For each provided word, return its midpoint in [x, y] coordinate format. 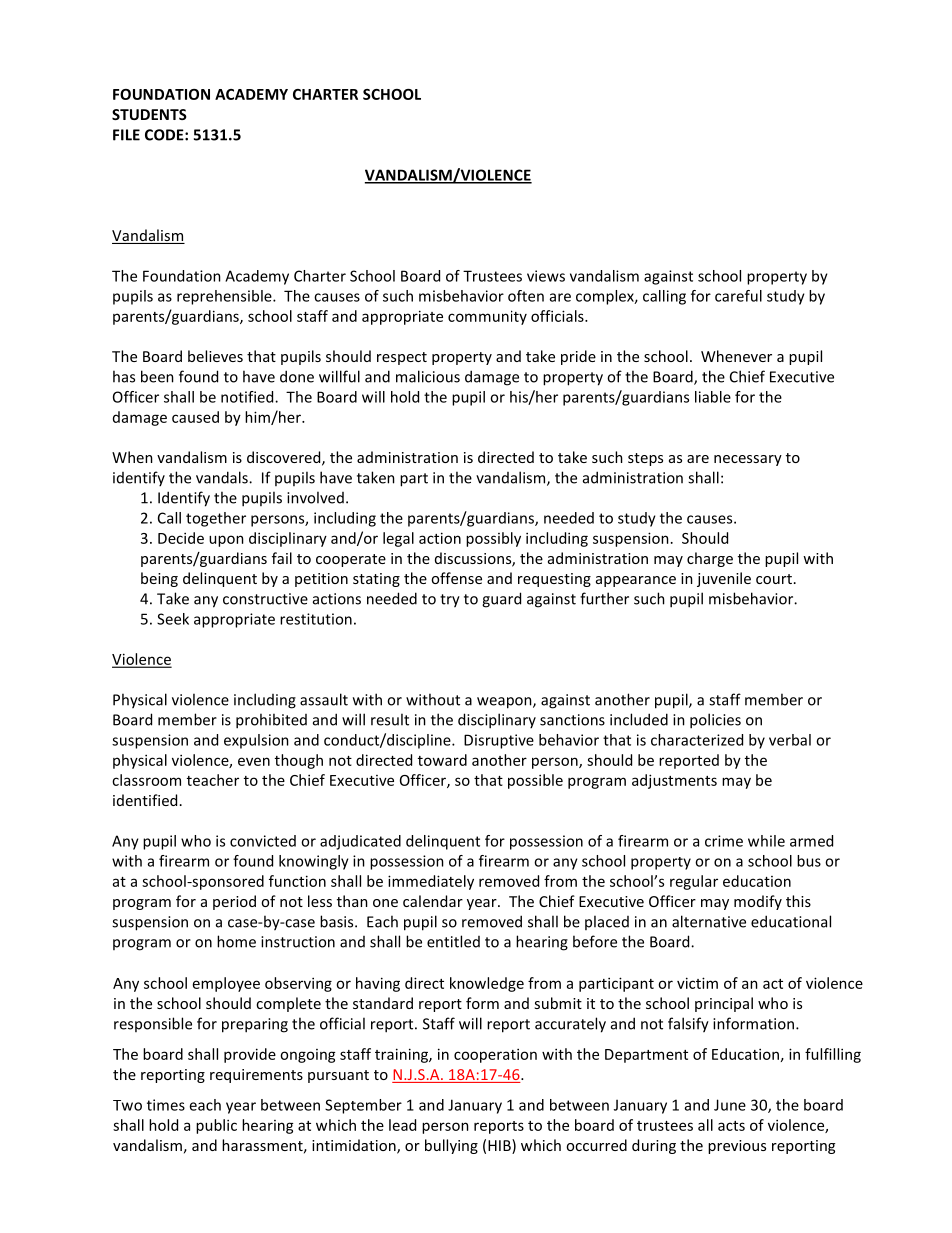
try [450, 601]
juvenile [724, 579]
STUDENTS [149, 114]
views [546, 276]
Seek [173, 619]
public [216, 1126]
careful [738, 296]
